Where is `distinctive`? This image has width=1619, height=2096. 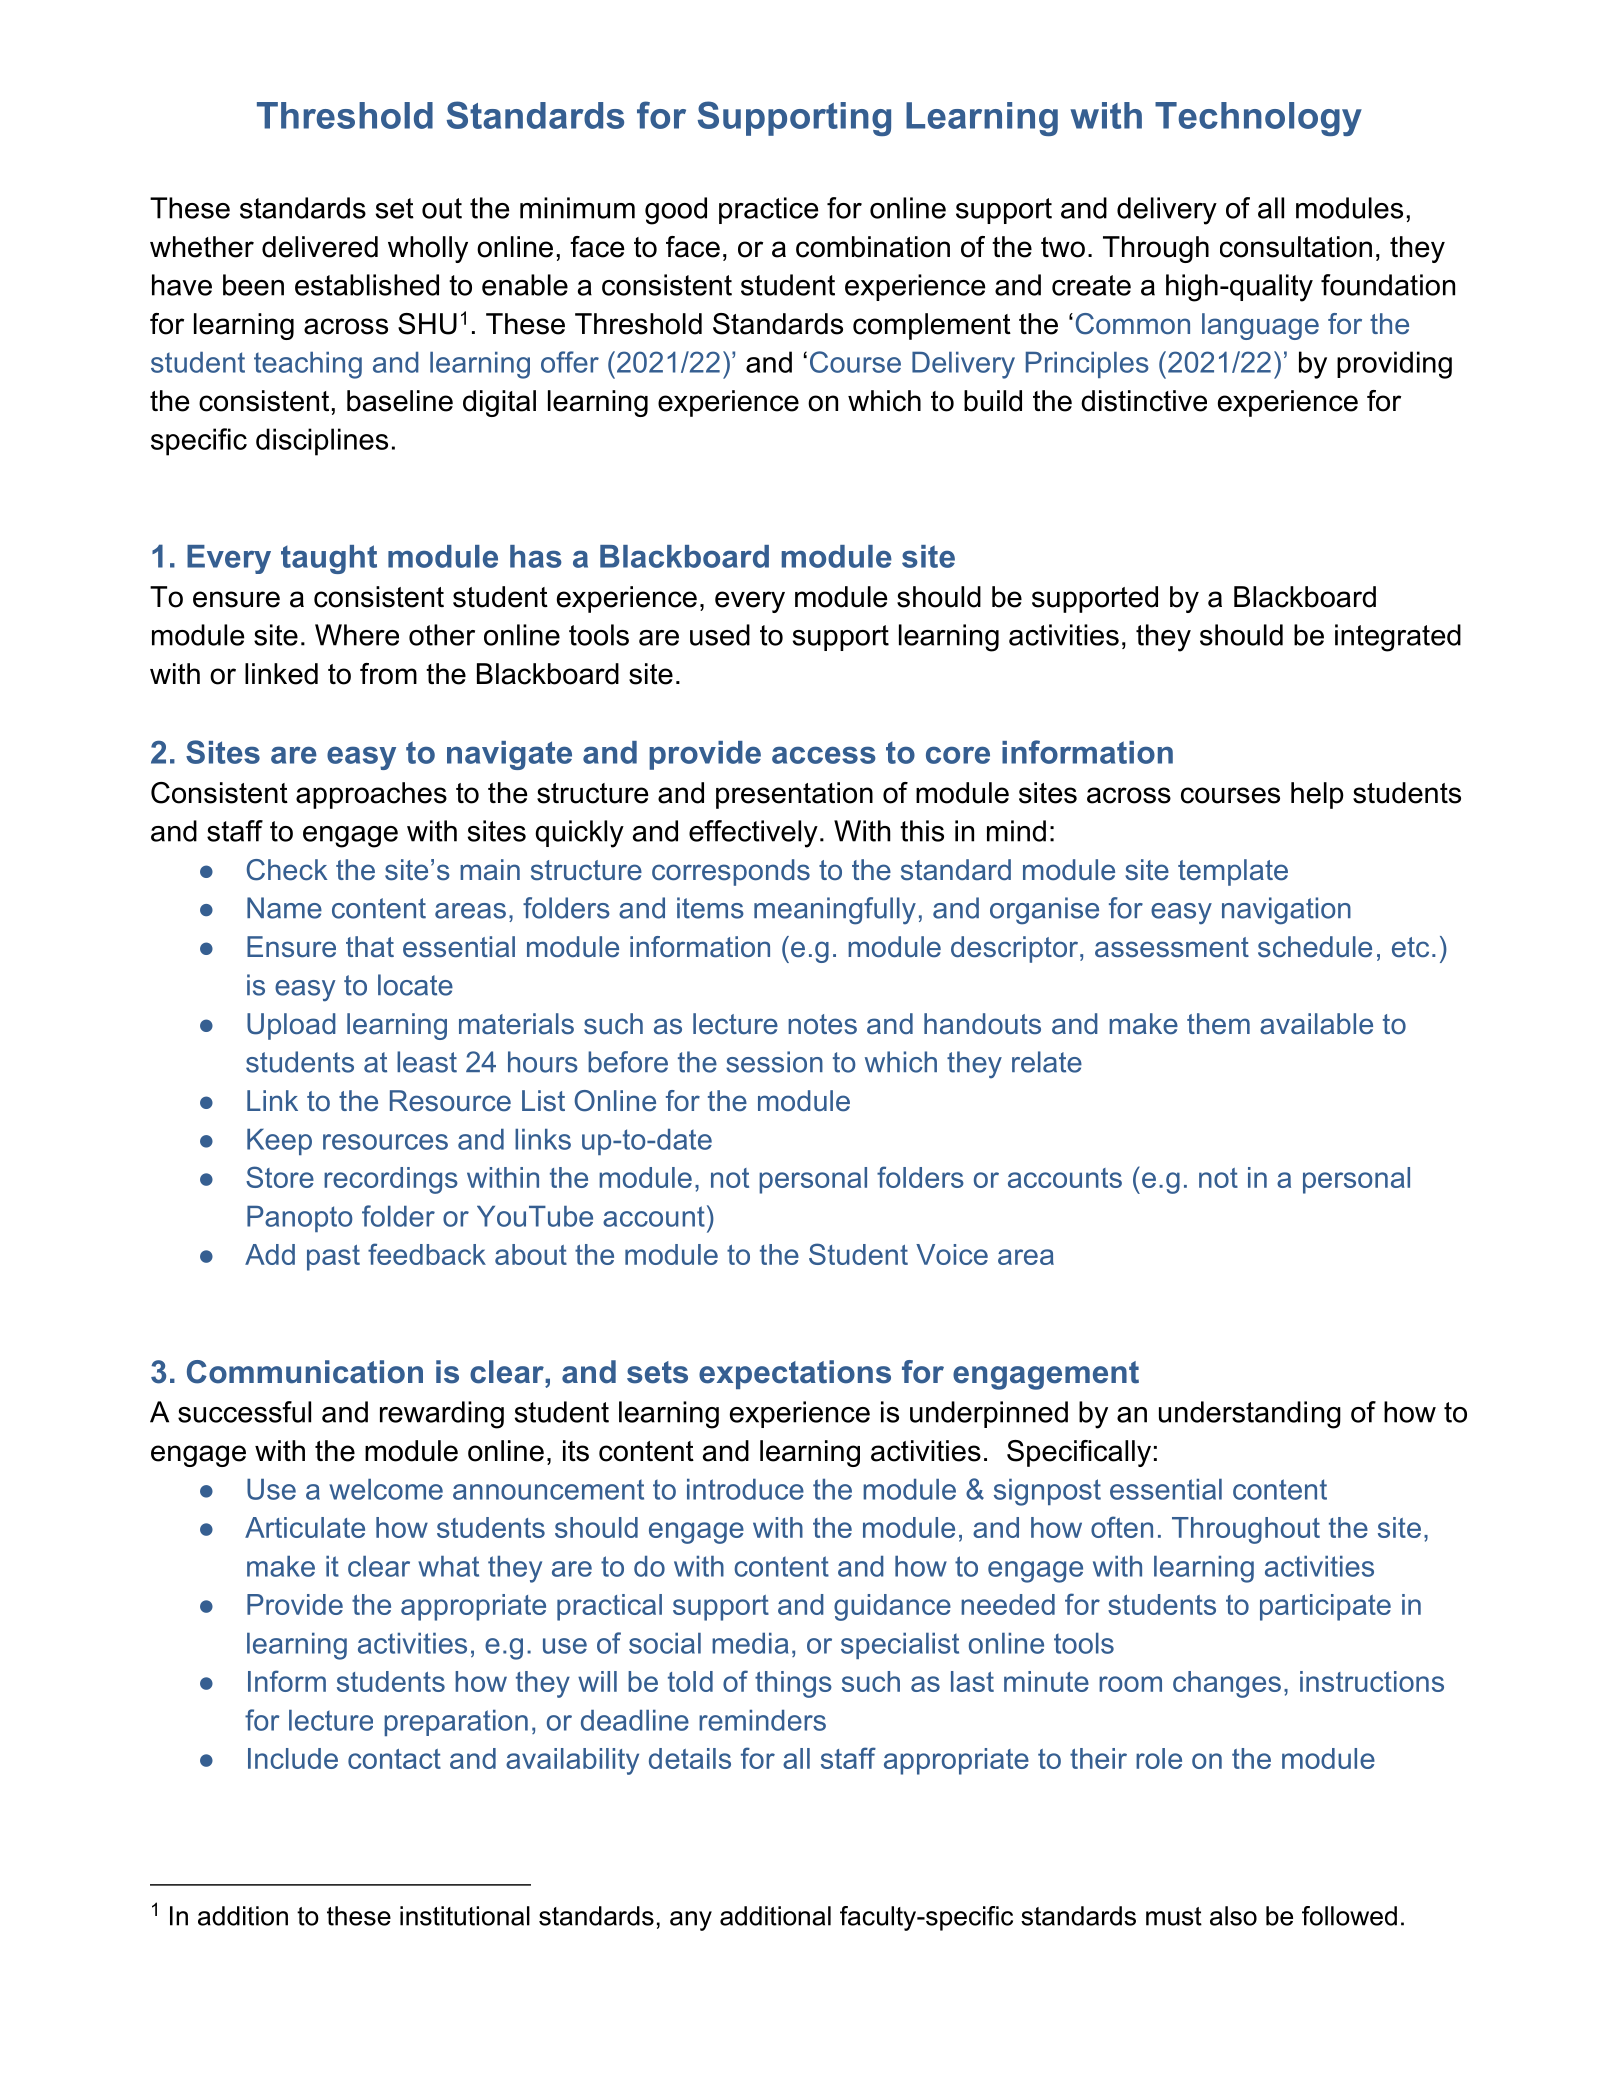
distinctive is located at coordinates (1144, 401).
